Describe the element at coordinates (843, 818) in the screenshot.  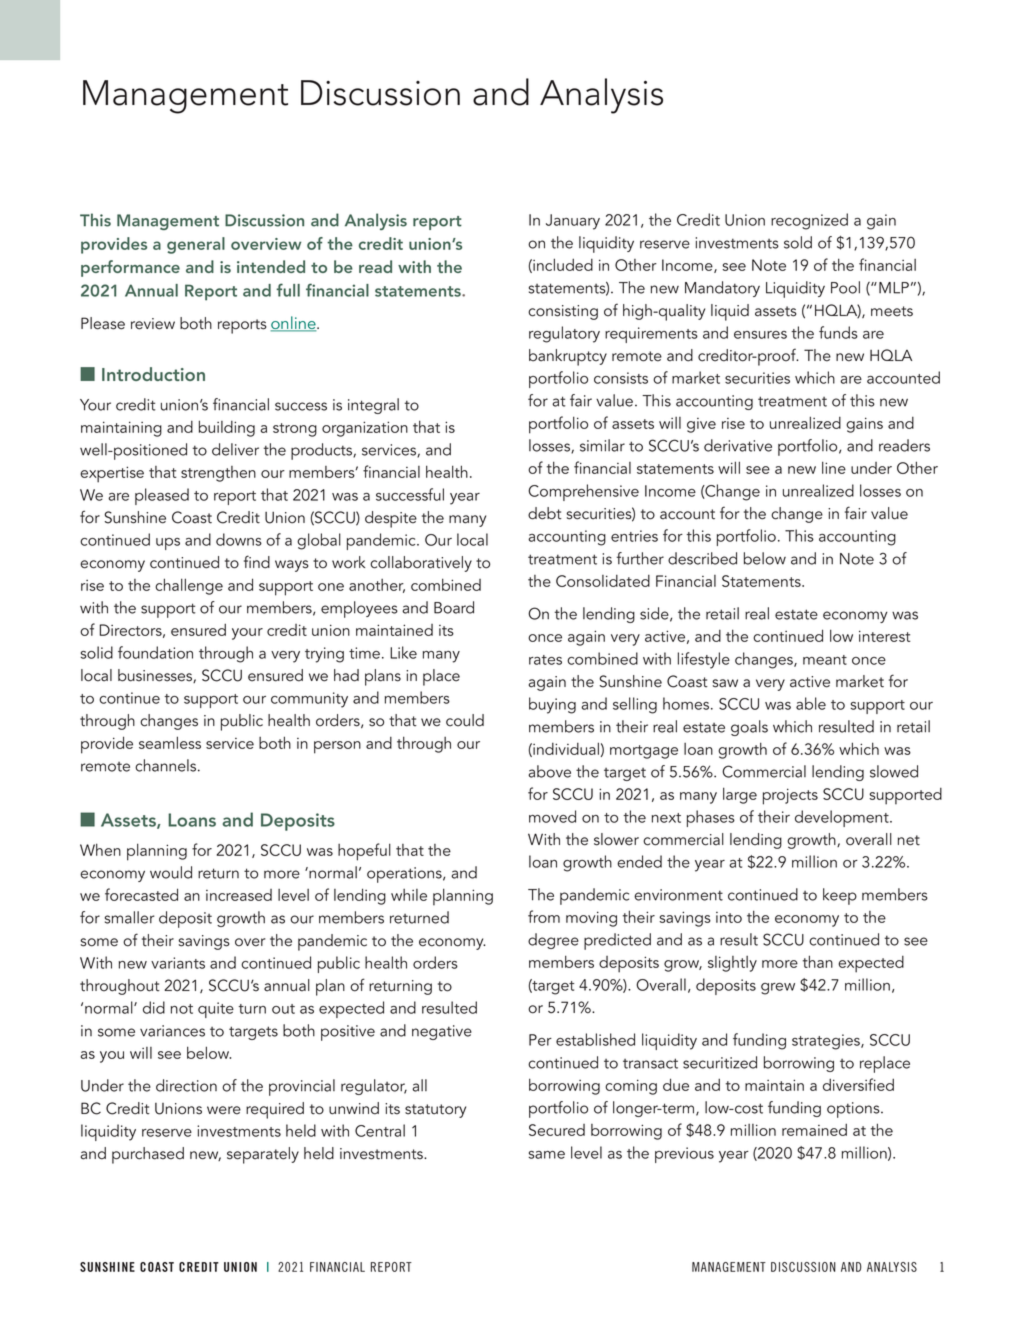
I see `development` at that location.
